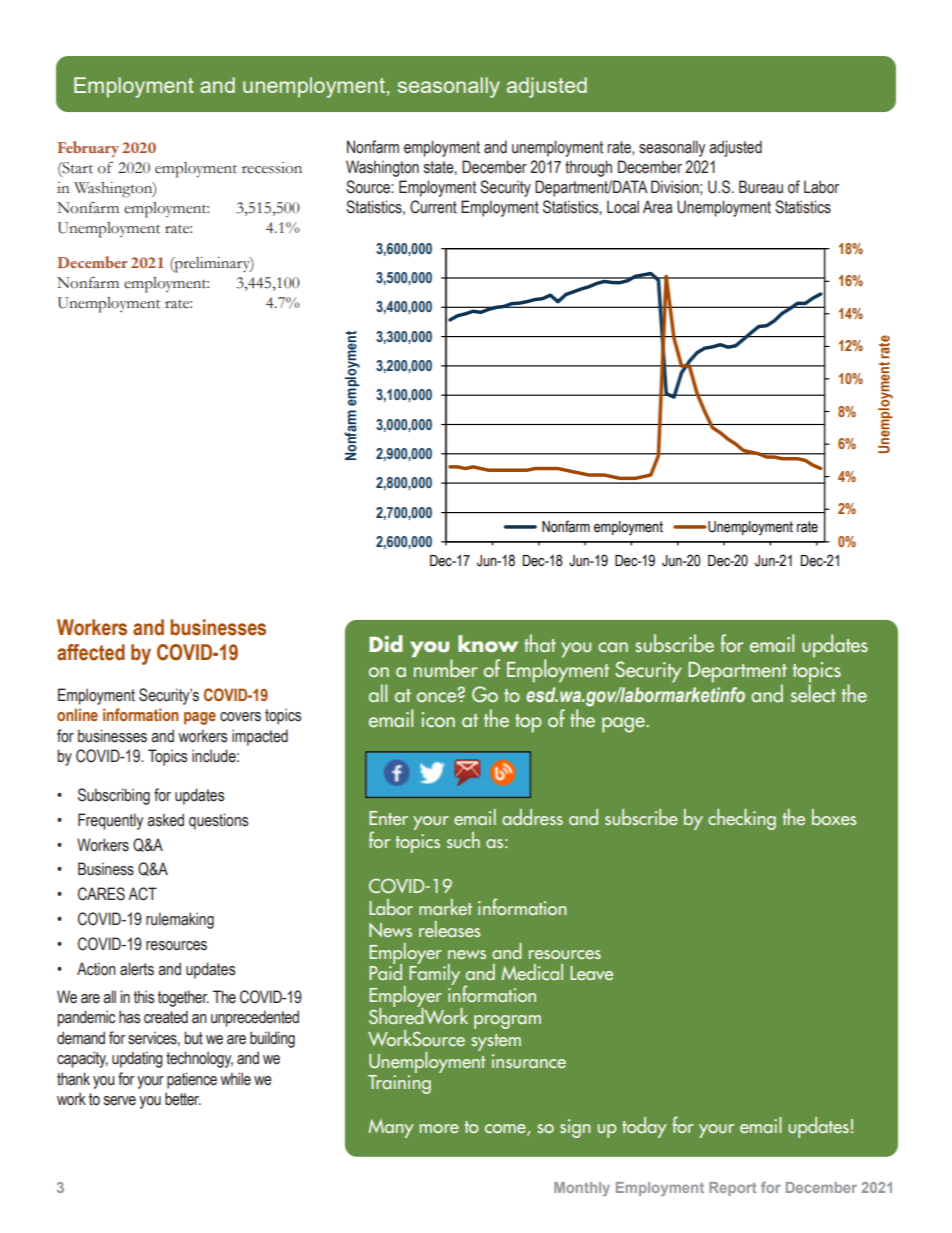 This screenshot has height=1233, width=952. Describe the element at coordinates (180, 920) in the screenshot. I see `rulemaking` at that location.
